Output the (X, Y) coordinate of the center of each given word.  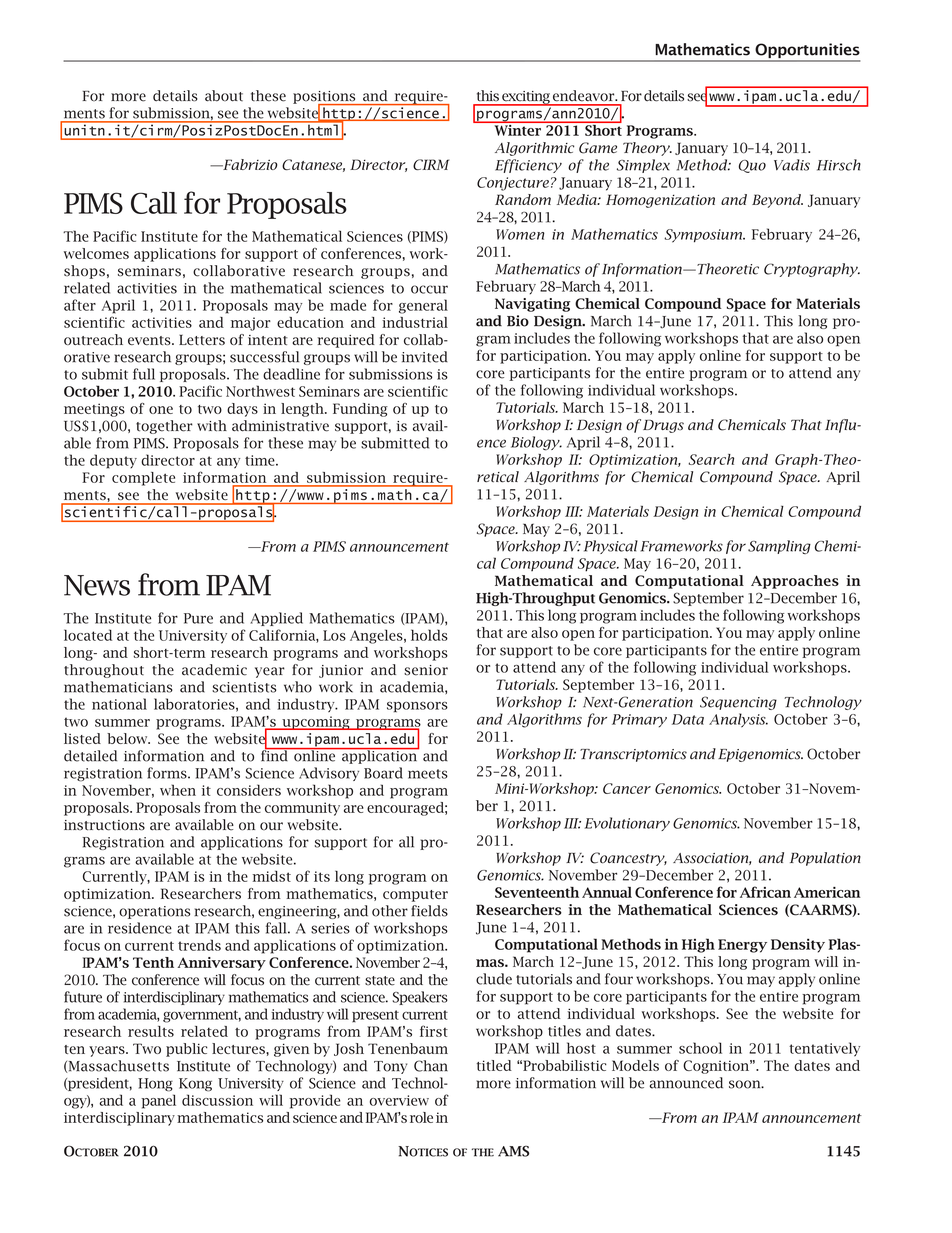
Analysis (738, 720)
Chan (431, 1066)
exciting (526, 98)
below (128, 738)
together (164, 427)
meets (428, 774)
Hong (155, 1085)
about (224, 96)
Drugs (662, 426)
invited (425, 357)
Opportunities (806, 52)
